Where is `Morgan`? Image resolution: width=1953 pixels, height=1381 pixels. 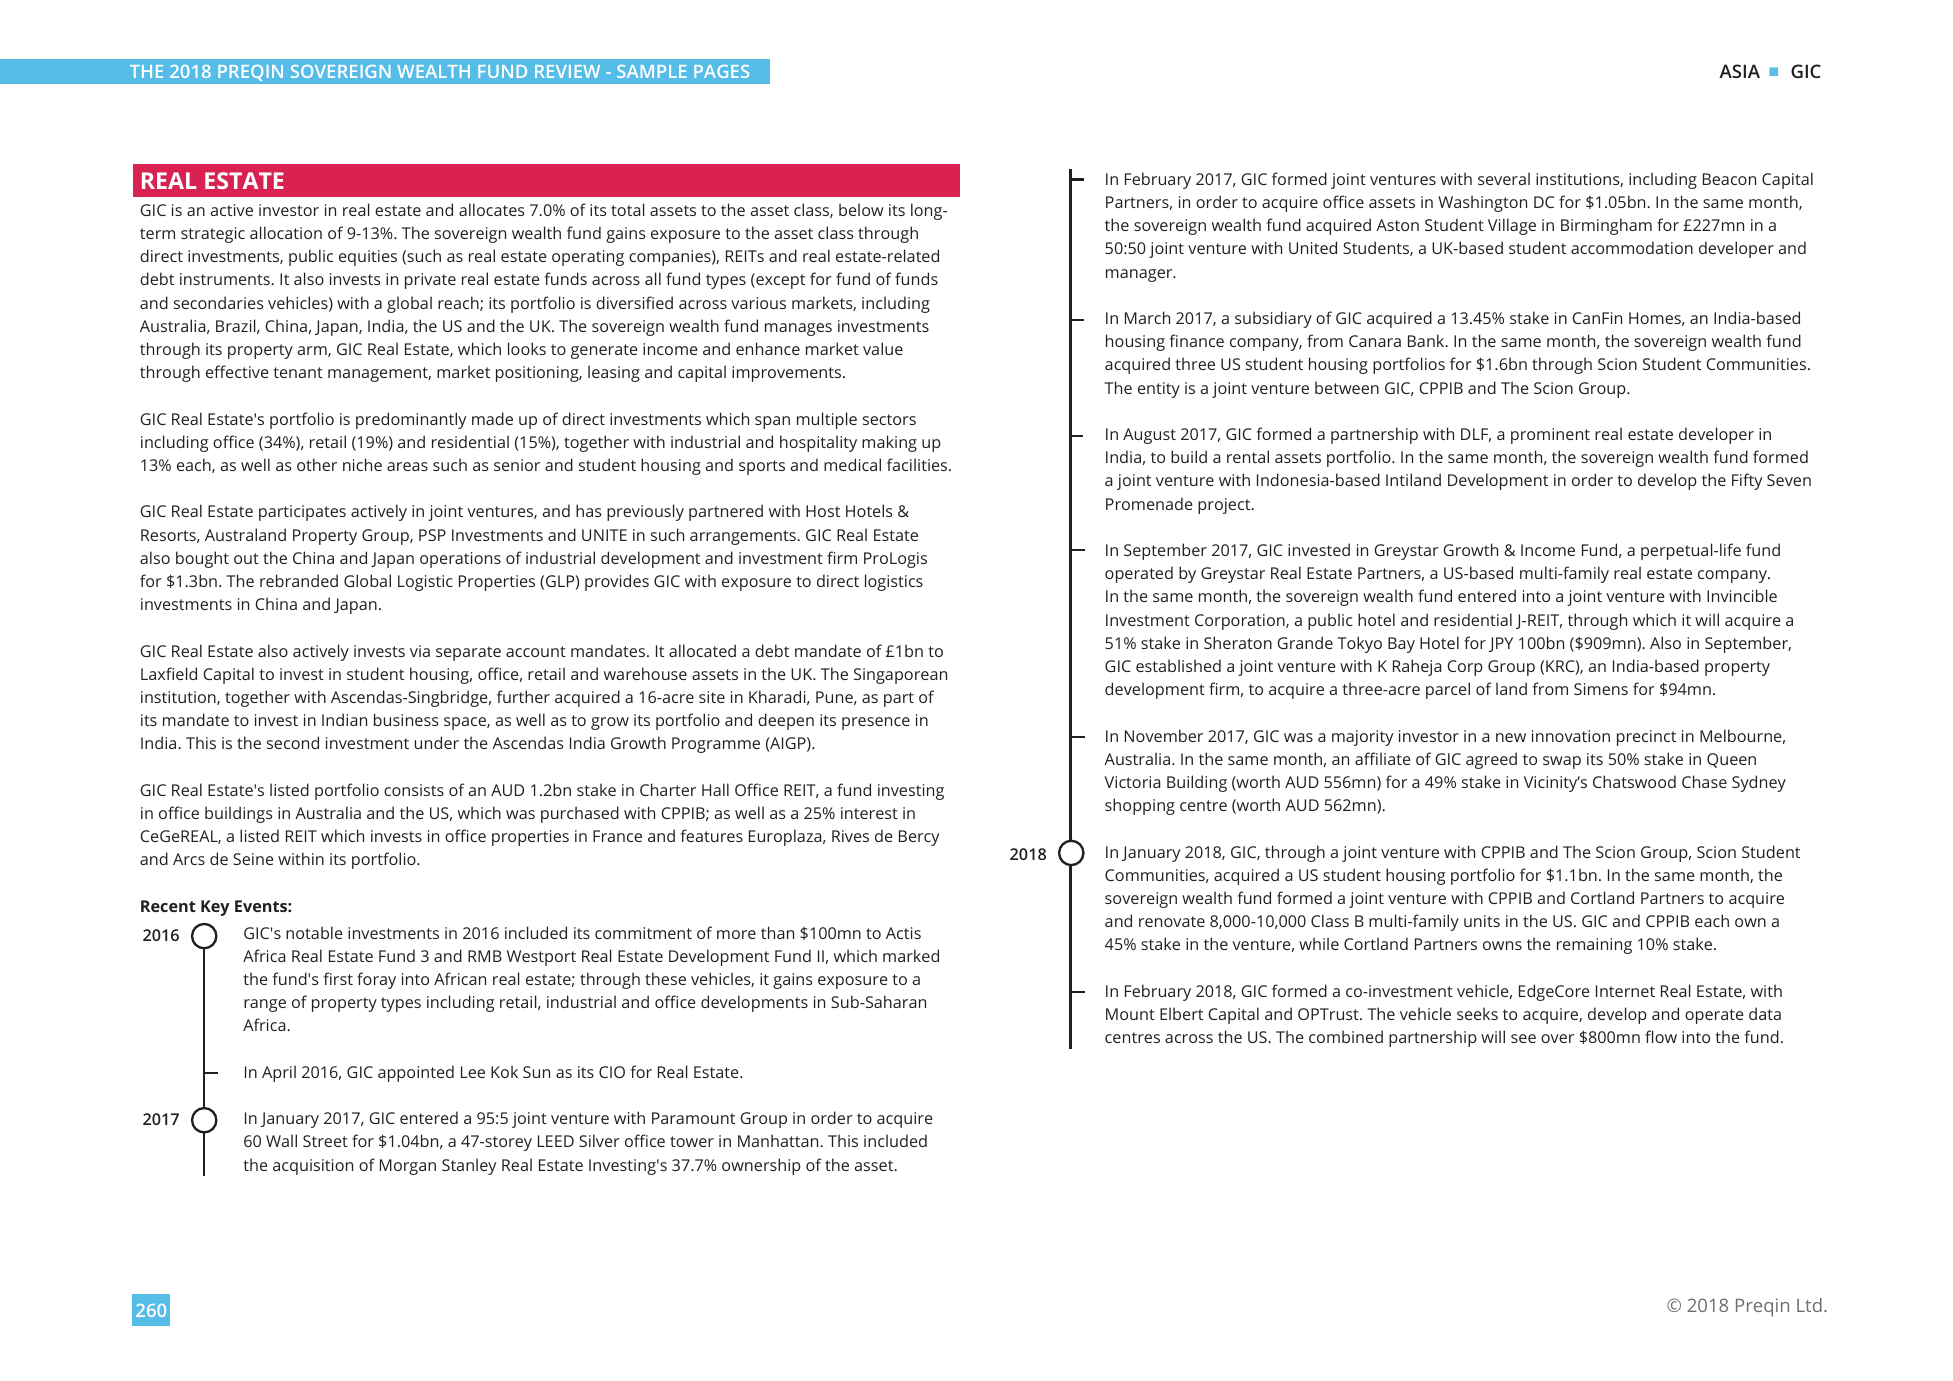
Morgan is located at coordinates (408, 1167).
